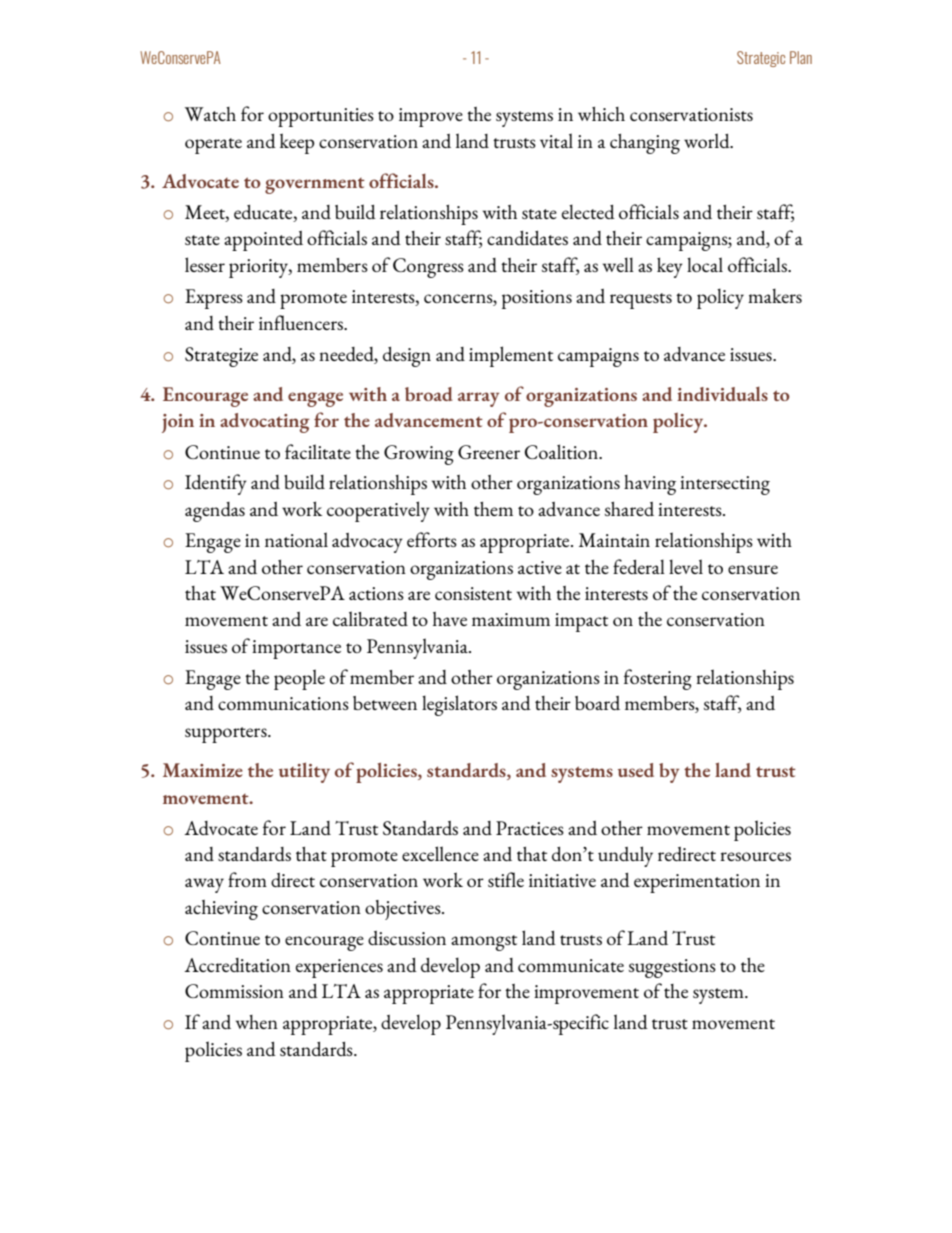  What do you see at coordinates (296, 539) in the screenshot?
I see `national` at bounding box center [296, 539].
